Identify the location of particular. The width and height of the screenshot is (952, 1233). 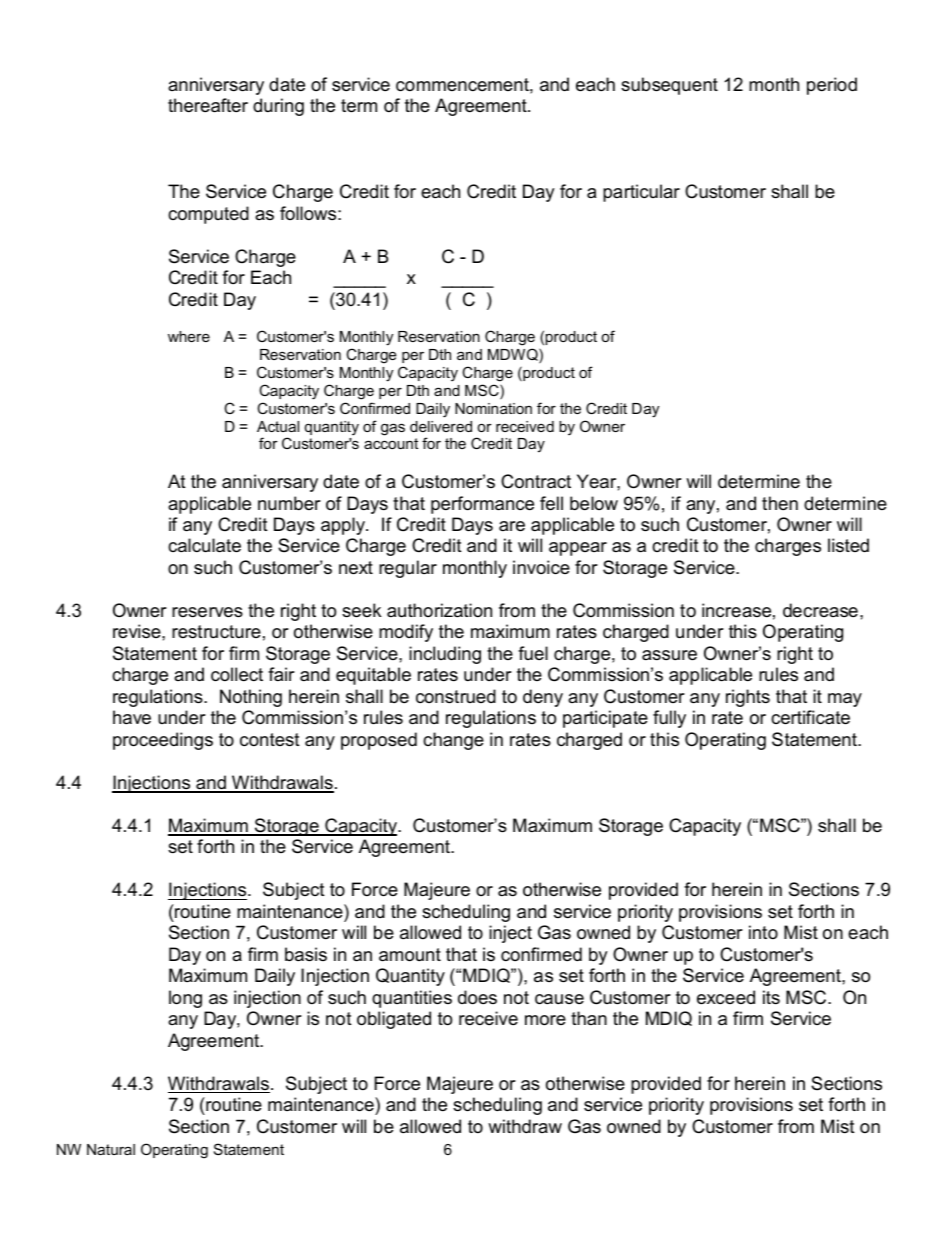
(641, 193).
